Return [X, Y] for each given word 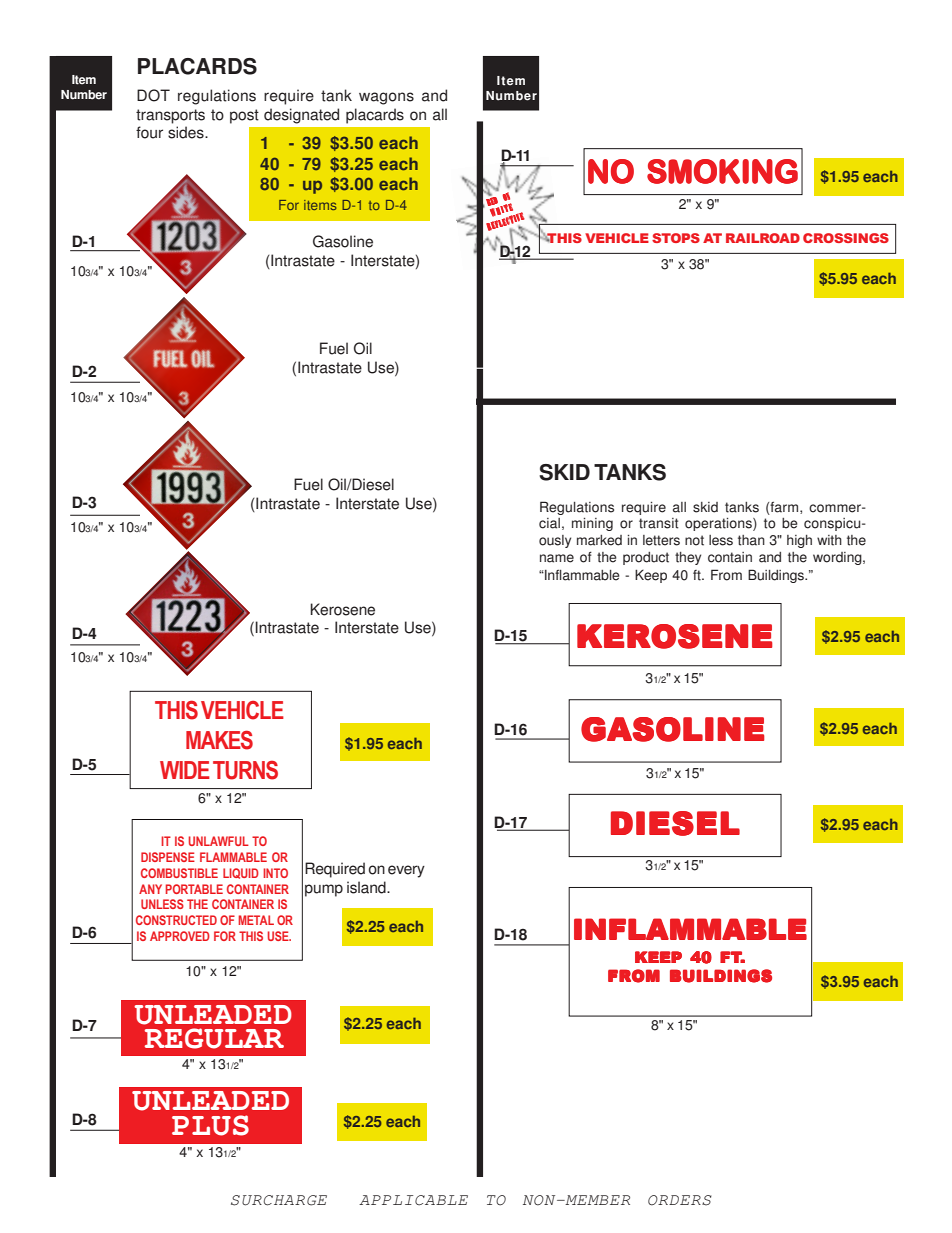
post [244, 116]
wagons [386, 98]
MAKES [219, 740]
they [688, 558]
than [751, 540]
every [406, 871]
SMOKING [722, 171]
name [557, 558]
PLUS [210, 1125]
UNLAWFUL [219, 841]
